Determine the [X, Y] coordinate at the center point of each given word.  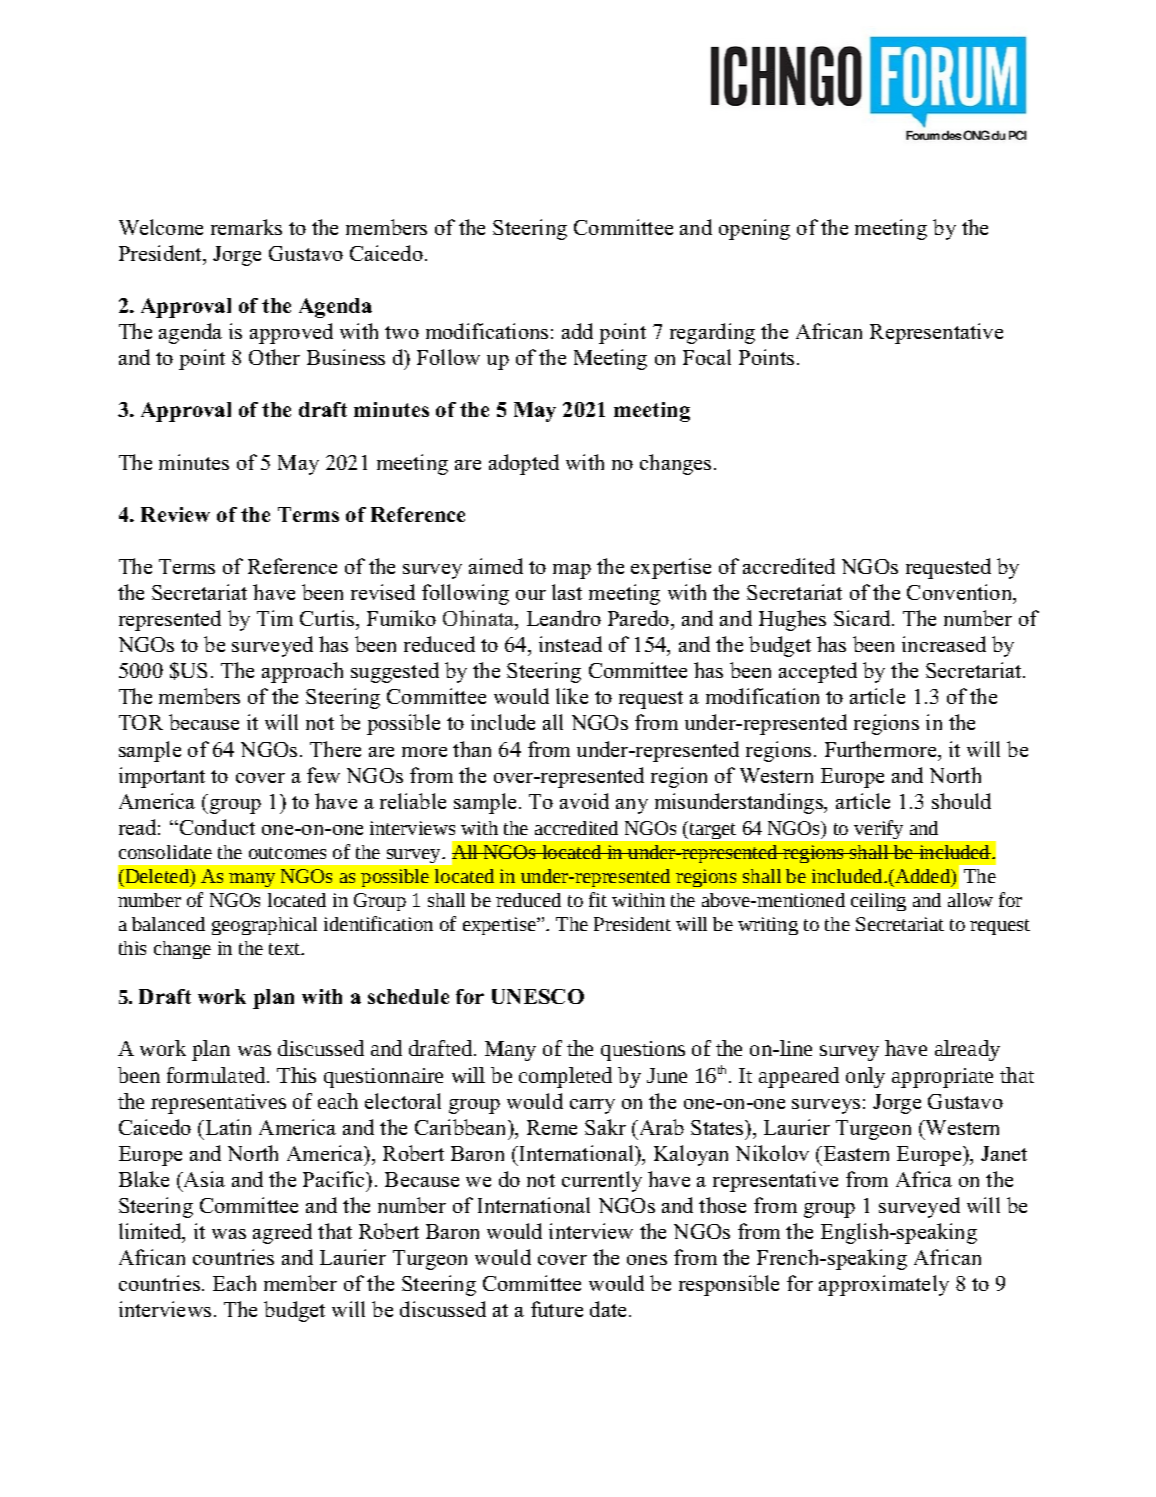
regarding [712, 333]
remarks [246, 227]
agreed [282, 1233]
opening [754, 229]
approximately [884, 1285]
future [557, 1309]
